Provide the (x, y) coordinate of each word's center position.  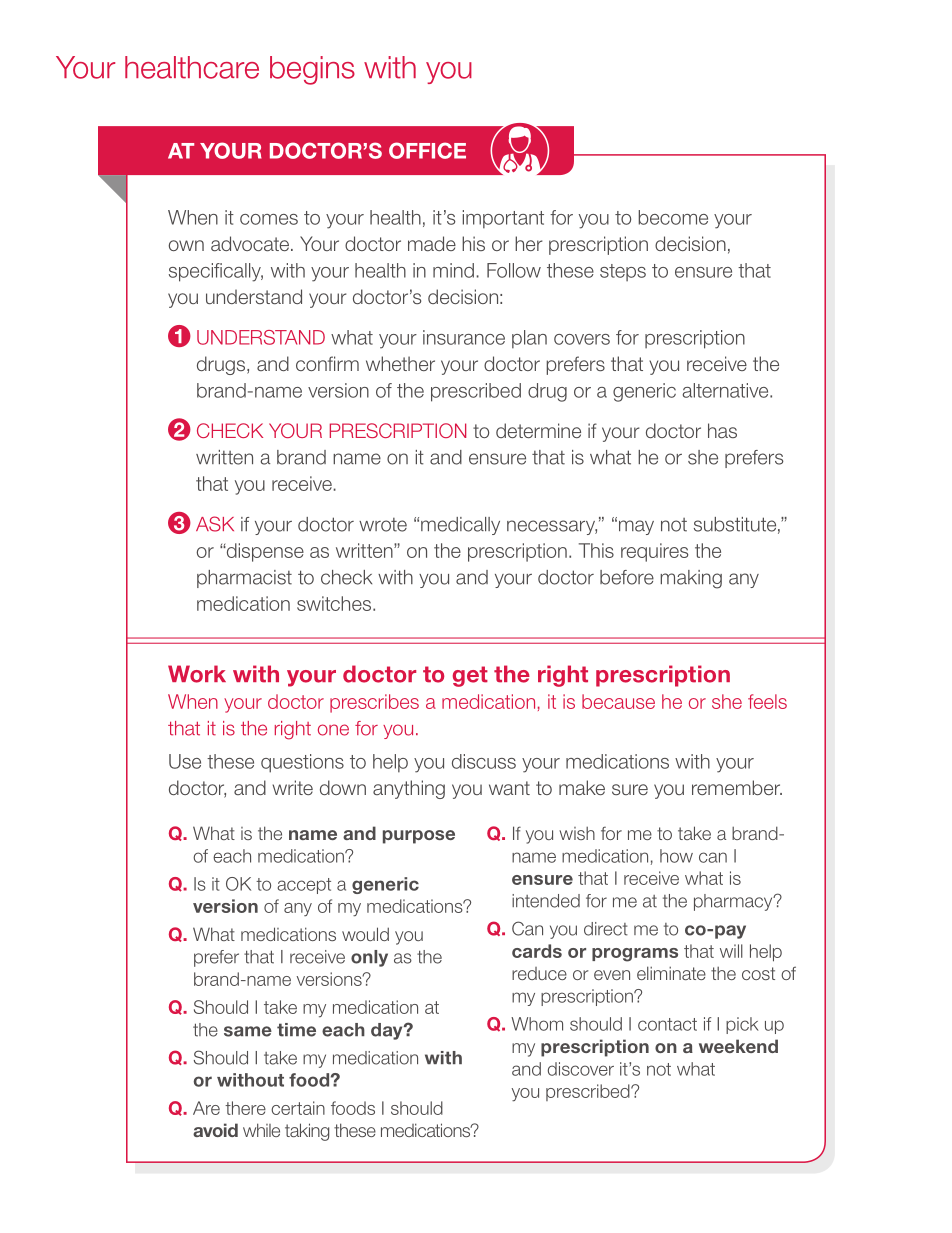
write (292, 787)
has (722, 430)
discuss (484, 761)
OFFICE (427, 150)
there (245, 1108)
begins (312, 70)
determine (538, 430)
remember (737, 787)
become (673, 217)
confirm (327, 363)
